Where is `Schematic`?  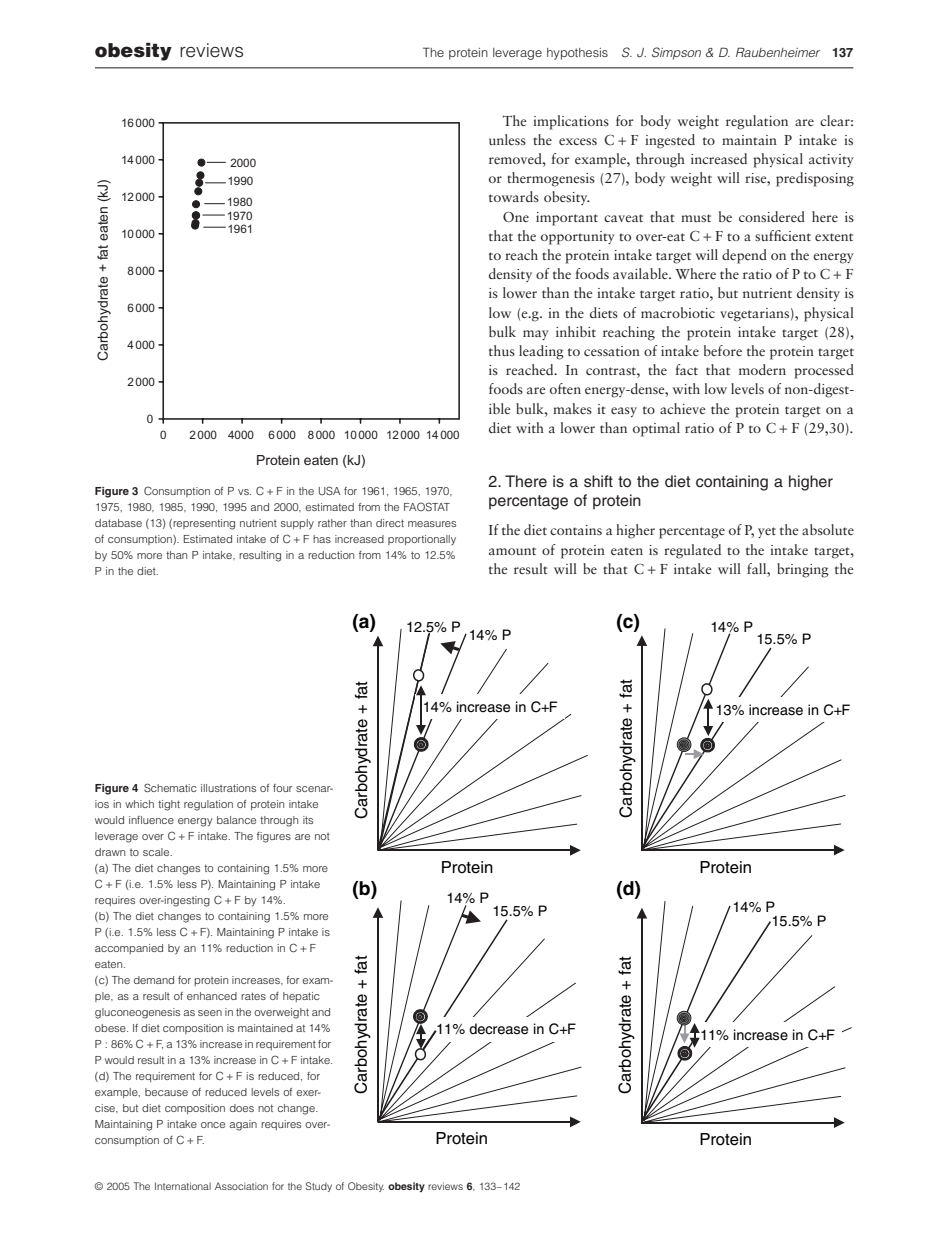
Schematic is located at coordinates (170, 787).
